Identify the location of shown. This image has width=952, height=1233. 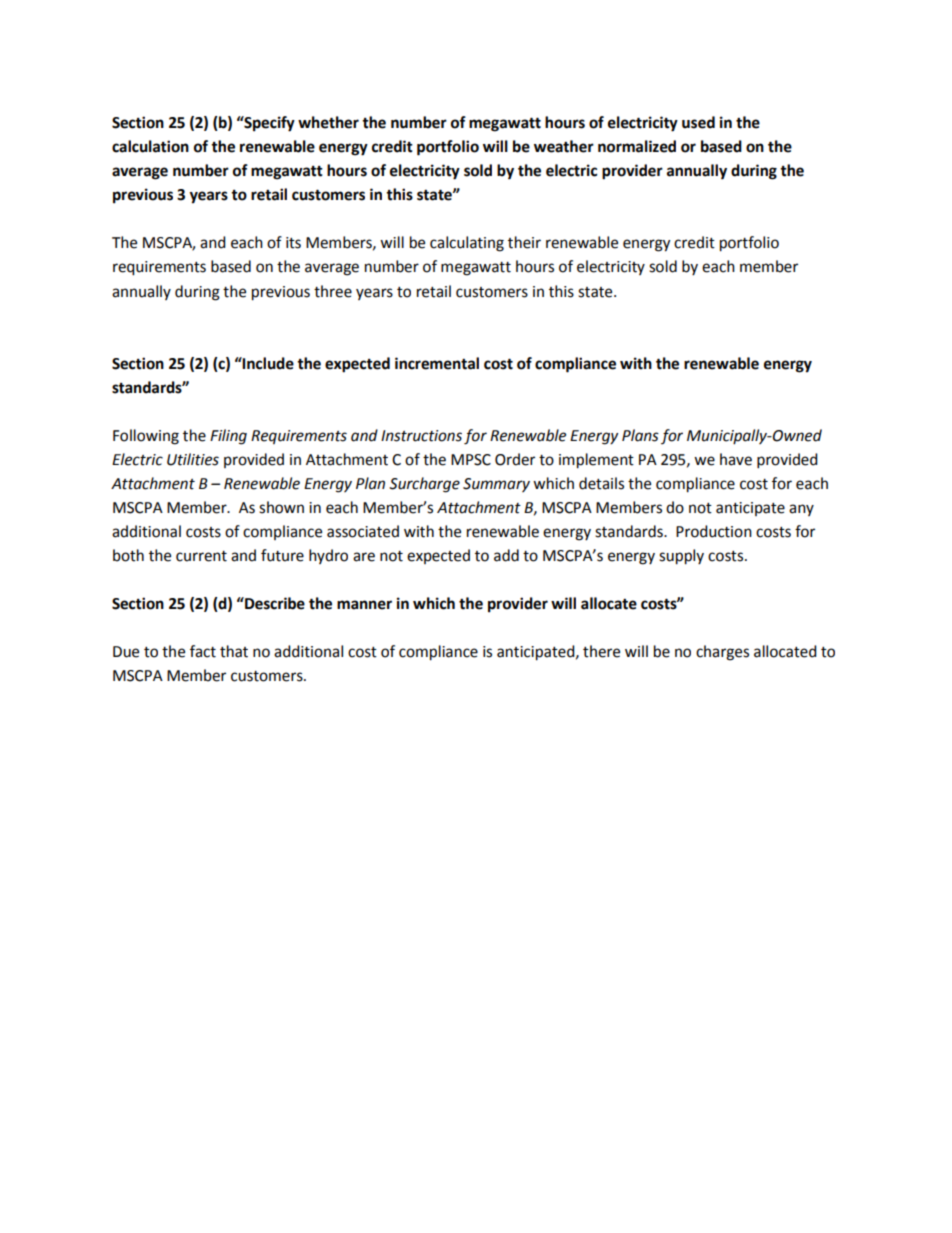
(281, 507).
